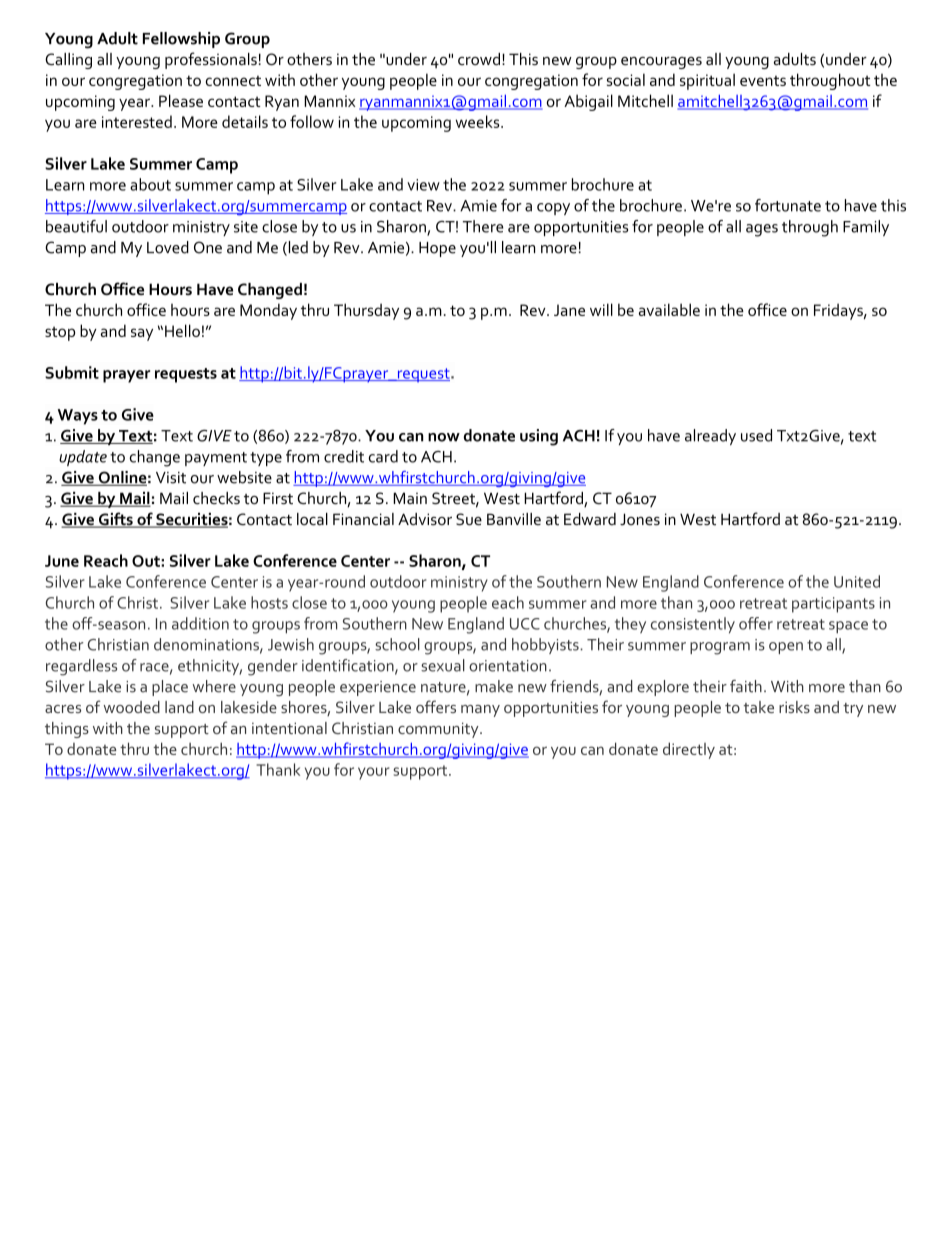  I want to click on wooded, so click(131, 707).
